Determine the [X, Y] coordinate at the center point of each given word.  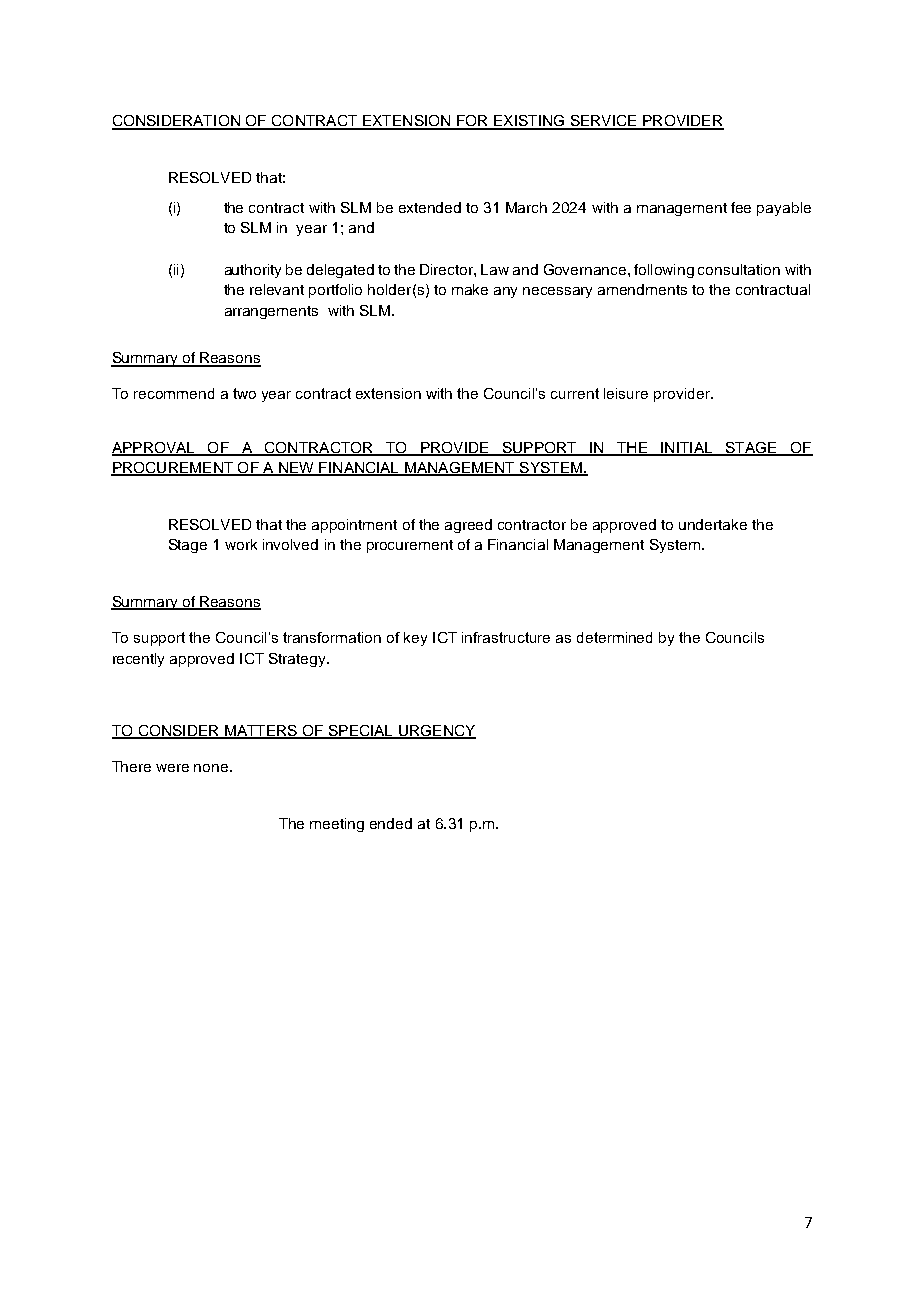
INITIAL [687, 448]
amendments [642, 289]
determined [614, 637]
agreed [468, 526]
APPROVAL [154, 448]
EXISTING [529, 122]
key [415, 639]
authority [253, 271]
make [470, 289]
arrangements [271, 312]
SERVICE [603, 122]
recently [138, 660]
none [212, 768]
